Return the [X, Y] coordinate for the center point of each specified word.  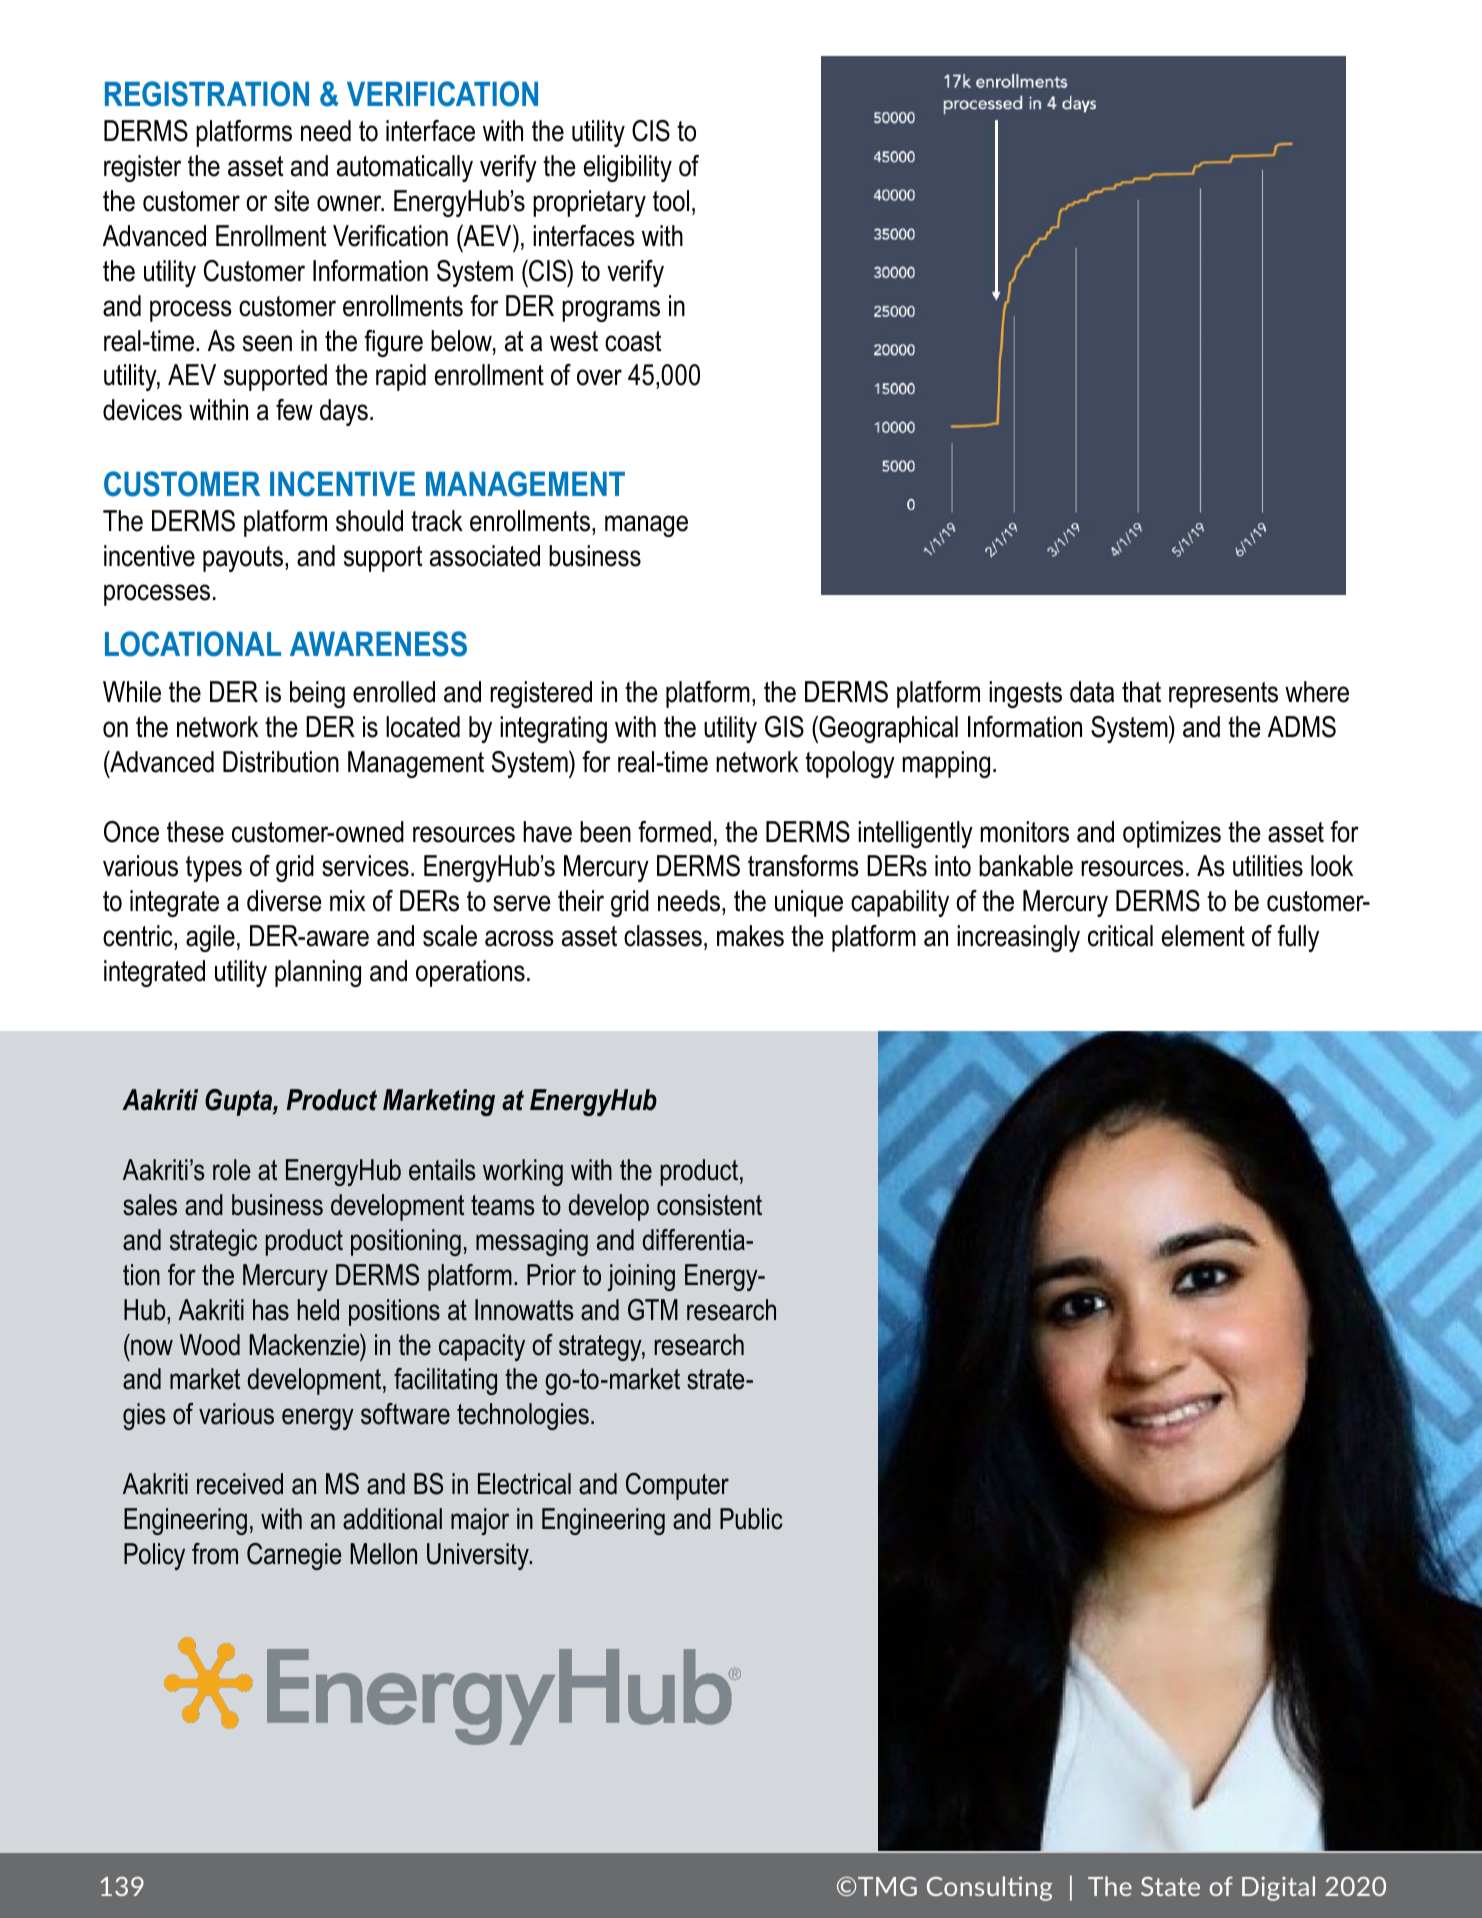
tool [671, 201]
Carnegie [294, 1556]
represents [1223, 695]
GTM [653, 1310]
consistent [709, 1205]
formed [674, 832]
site [291, 201]
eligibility [628, 168]
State [1170, 1886]
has [271, 1310]
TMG [887, 1886]
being [317, 694]
